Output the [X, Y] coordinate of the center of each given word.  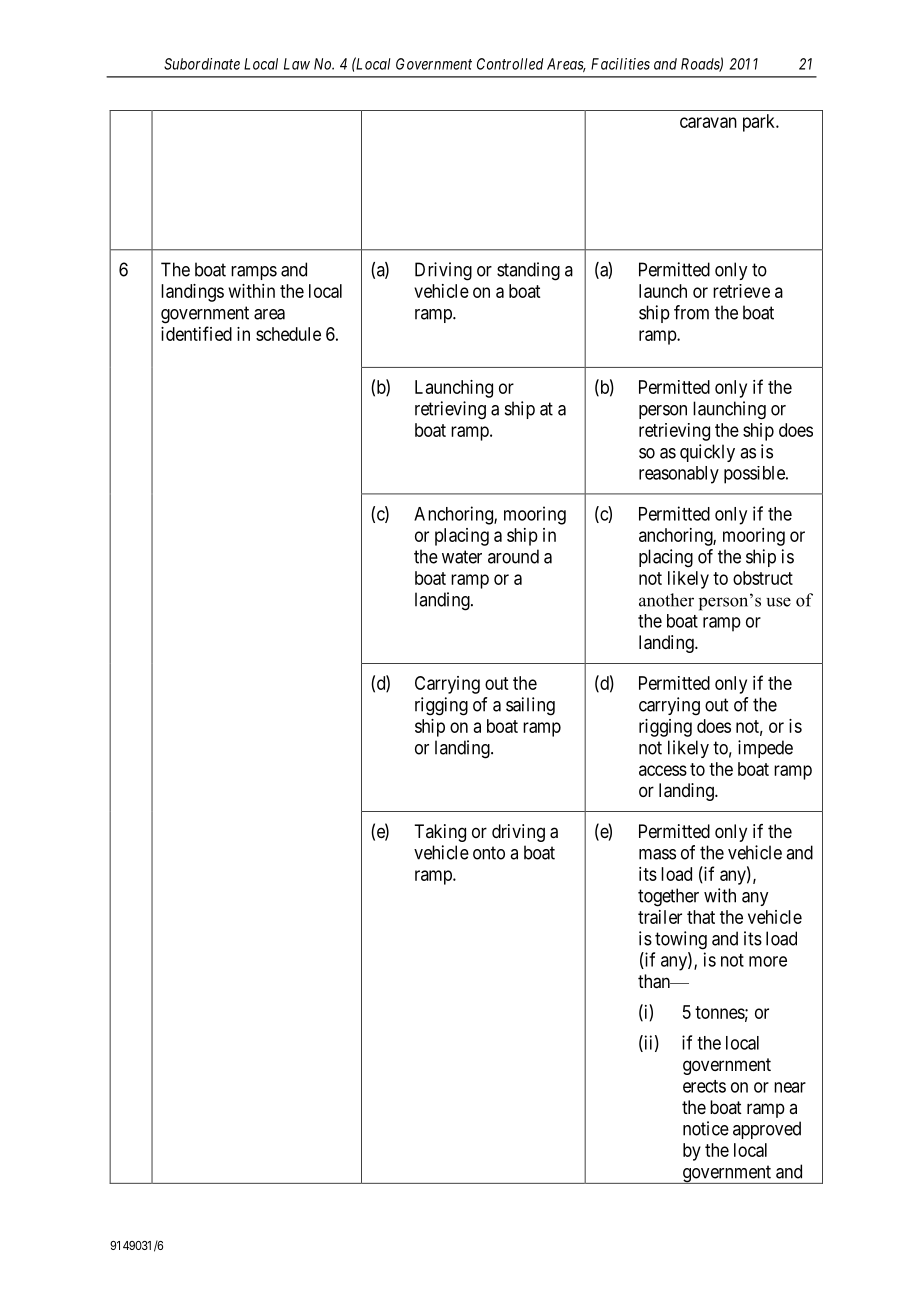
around [513, 556]
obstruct [763, 578]
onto [489, 853]
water [462, 557]
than [655, 981]
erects [704, 1086]
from [691, 312]
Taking [440, 833]
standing [528, 271]
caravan [708, 122]
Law [297, 64]
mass [657, 854]
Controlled [510, 64]
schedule [288, 334]
